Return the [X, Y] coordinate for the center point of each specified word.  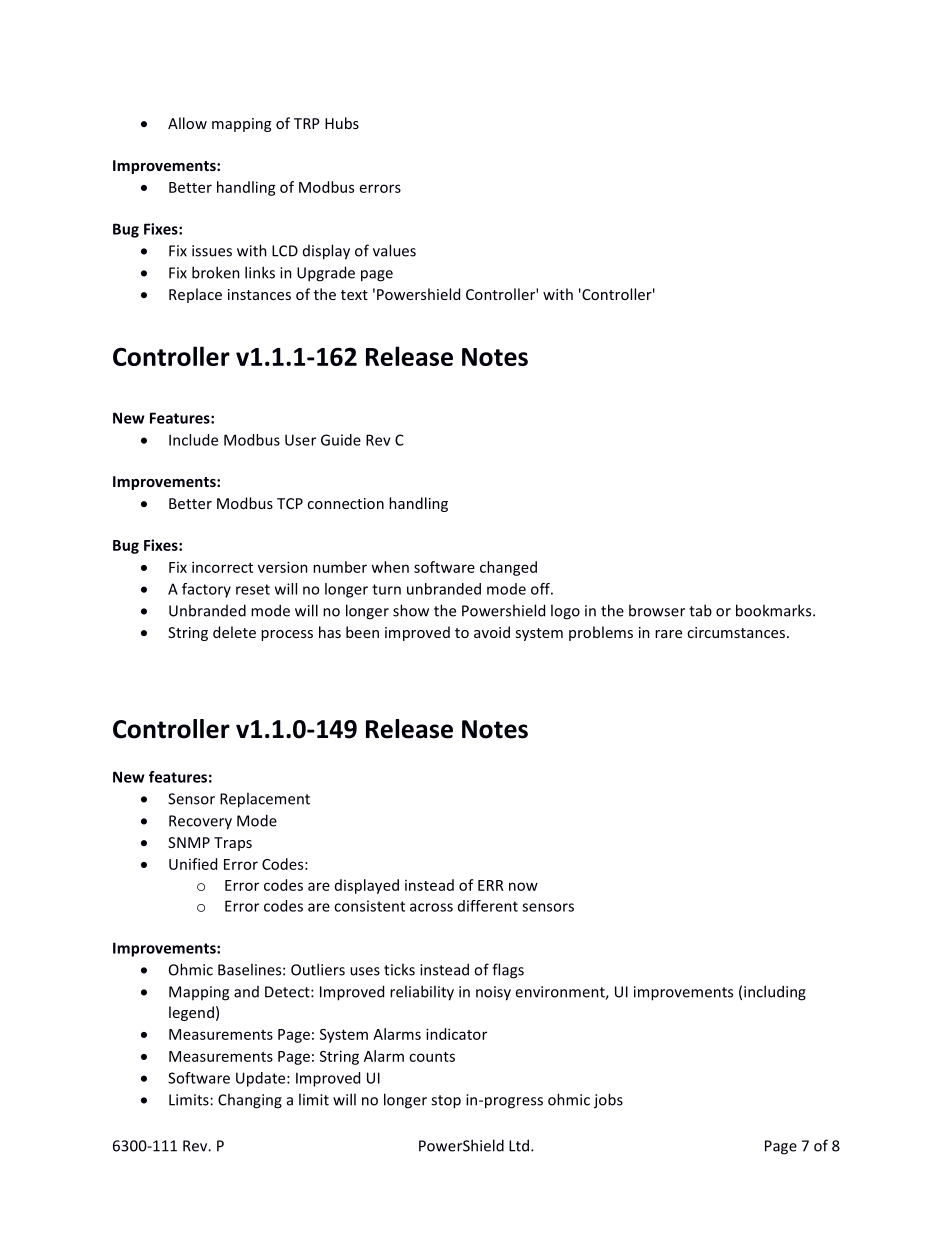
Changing [250, 1101]
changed [508, 568]
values [394, 250]
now [523, 886]
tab [700, 610]
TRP [307, 123]
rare [668, 634]
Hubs [342, 123]
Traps [233, 844]
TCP [290, 503]
